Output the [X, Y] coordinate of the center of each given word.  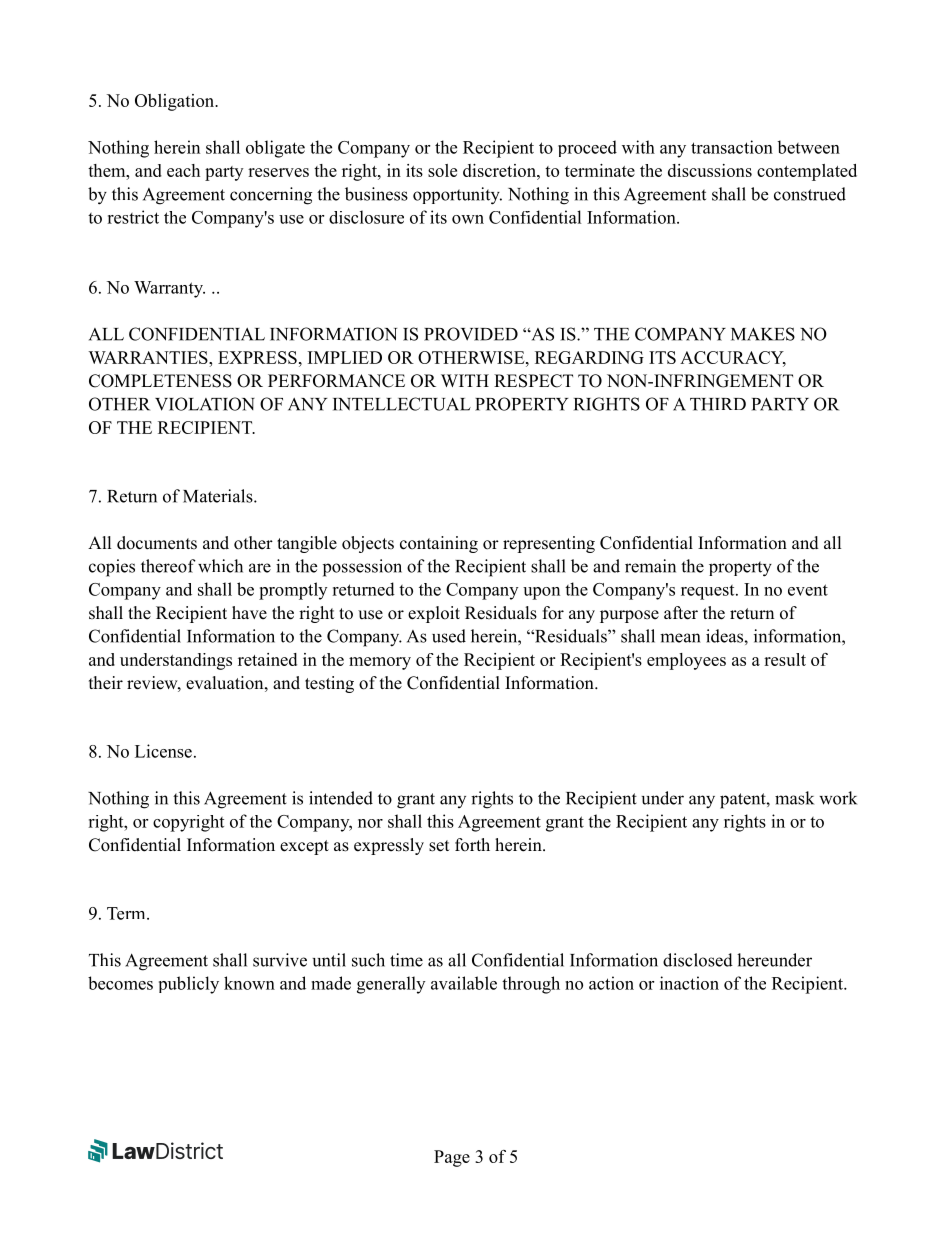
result [785, 659]
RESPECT [533, 381]
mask [794, 798]
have [249, 613]
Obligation [176, 102]
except [304, 847]
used [449, 636]
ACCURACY [733, 358]
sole [442, 170]
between [808, 147]
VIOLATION [205, 404]
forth [472, 845]
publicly [189, 985]
